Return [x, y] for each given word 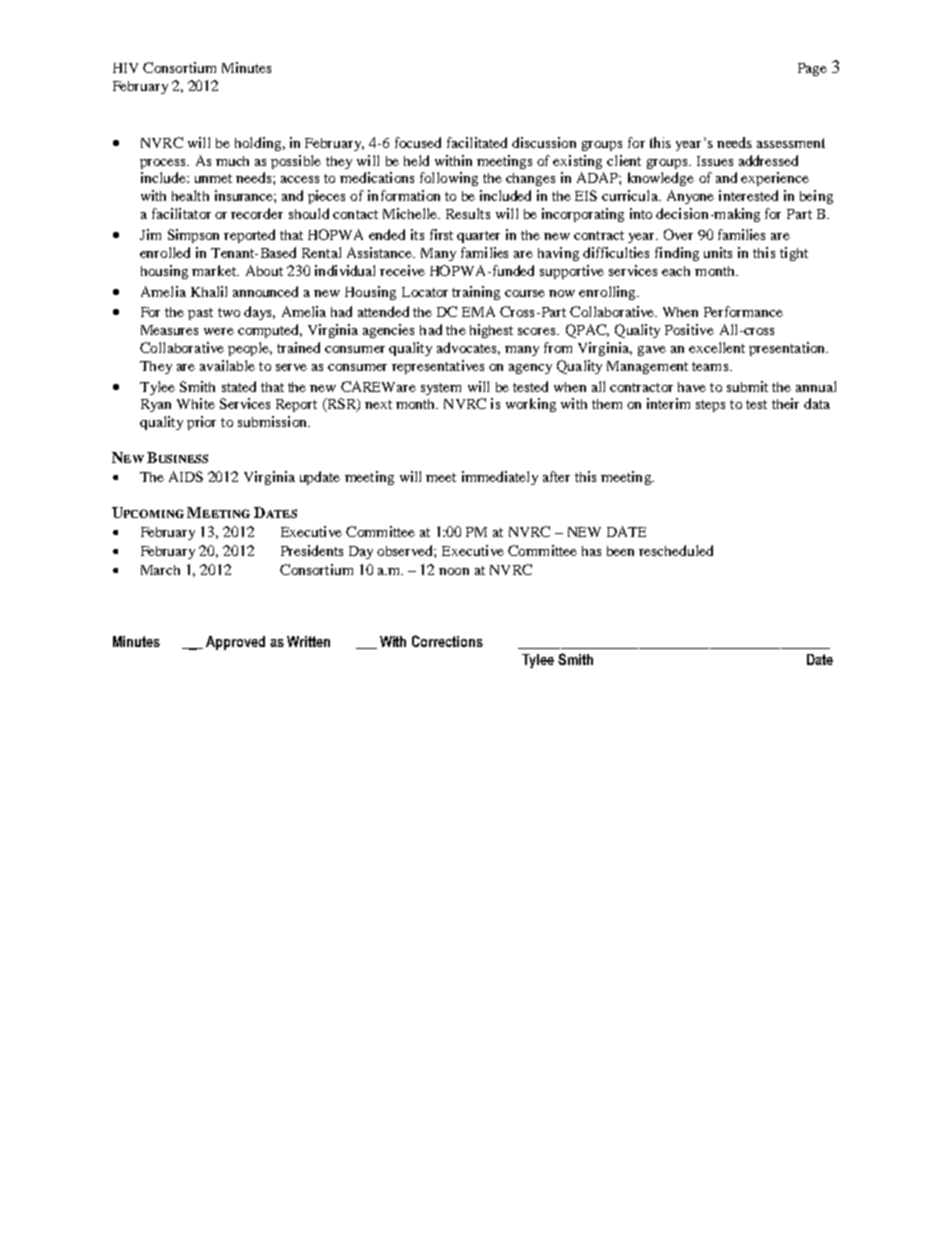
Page [812, 69]
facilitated [477, 142]
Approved [235, 643]
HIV [125, 68]
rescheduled [676, 550]
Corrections [447, 641]
